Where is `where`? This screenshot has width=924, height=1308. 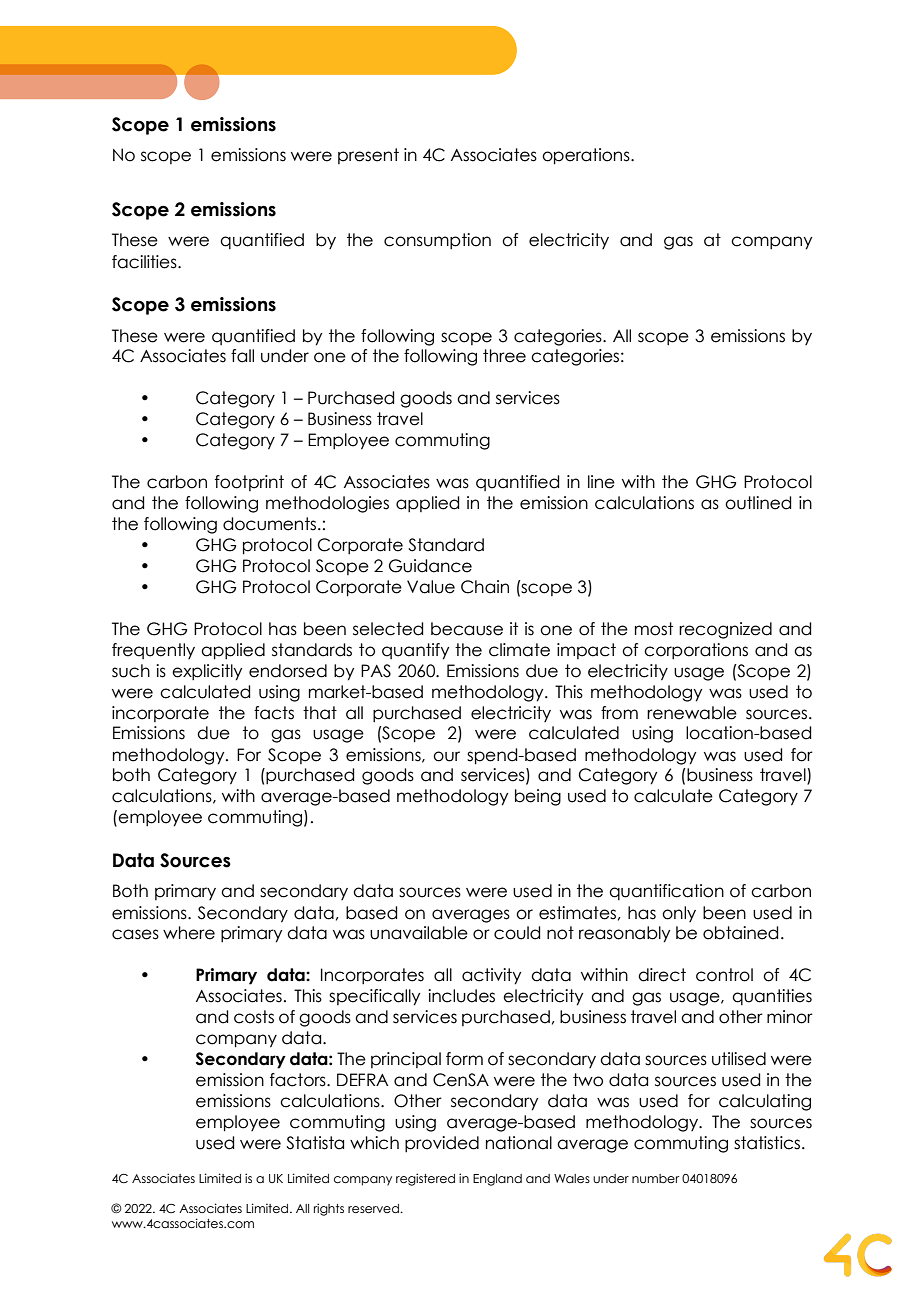
where is located at coordinates (189, 933).
